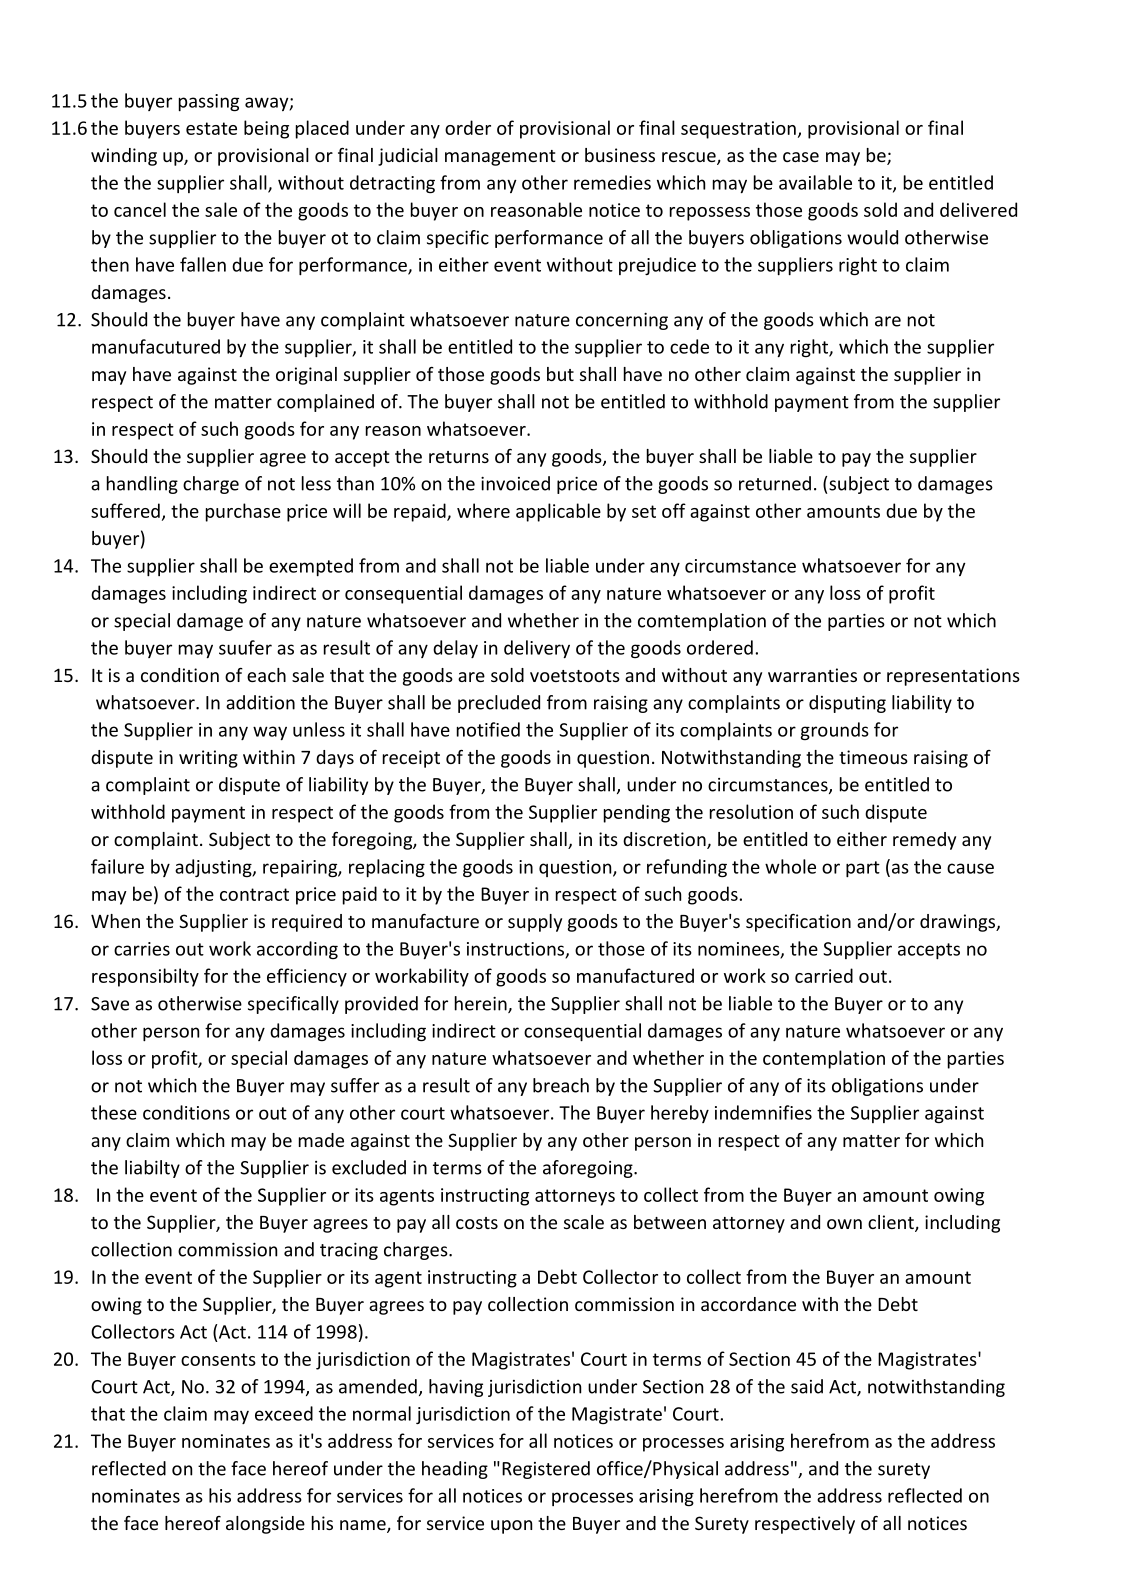 The width and height of the screenshot is (1122, 1586). I want to click on pending, so click(637, 813).
